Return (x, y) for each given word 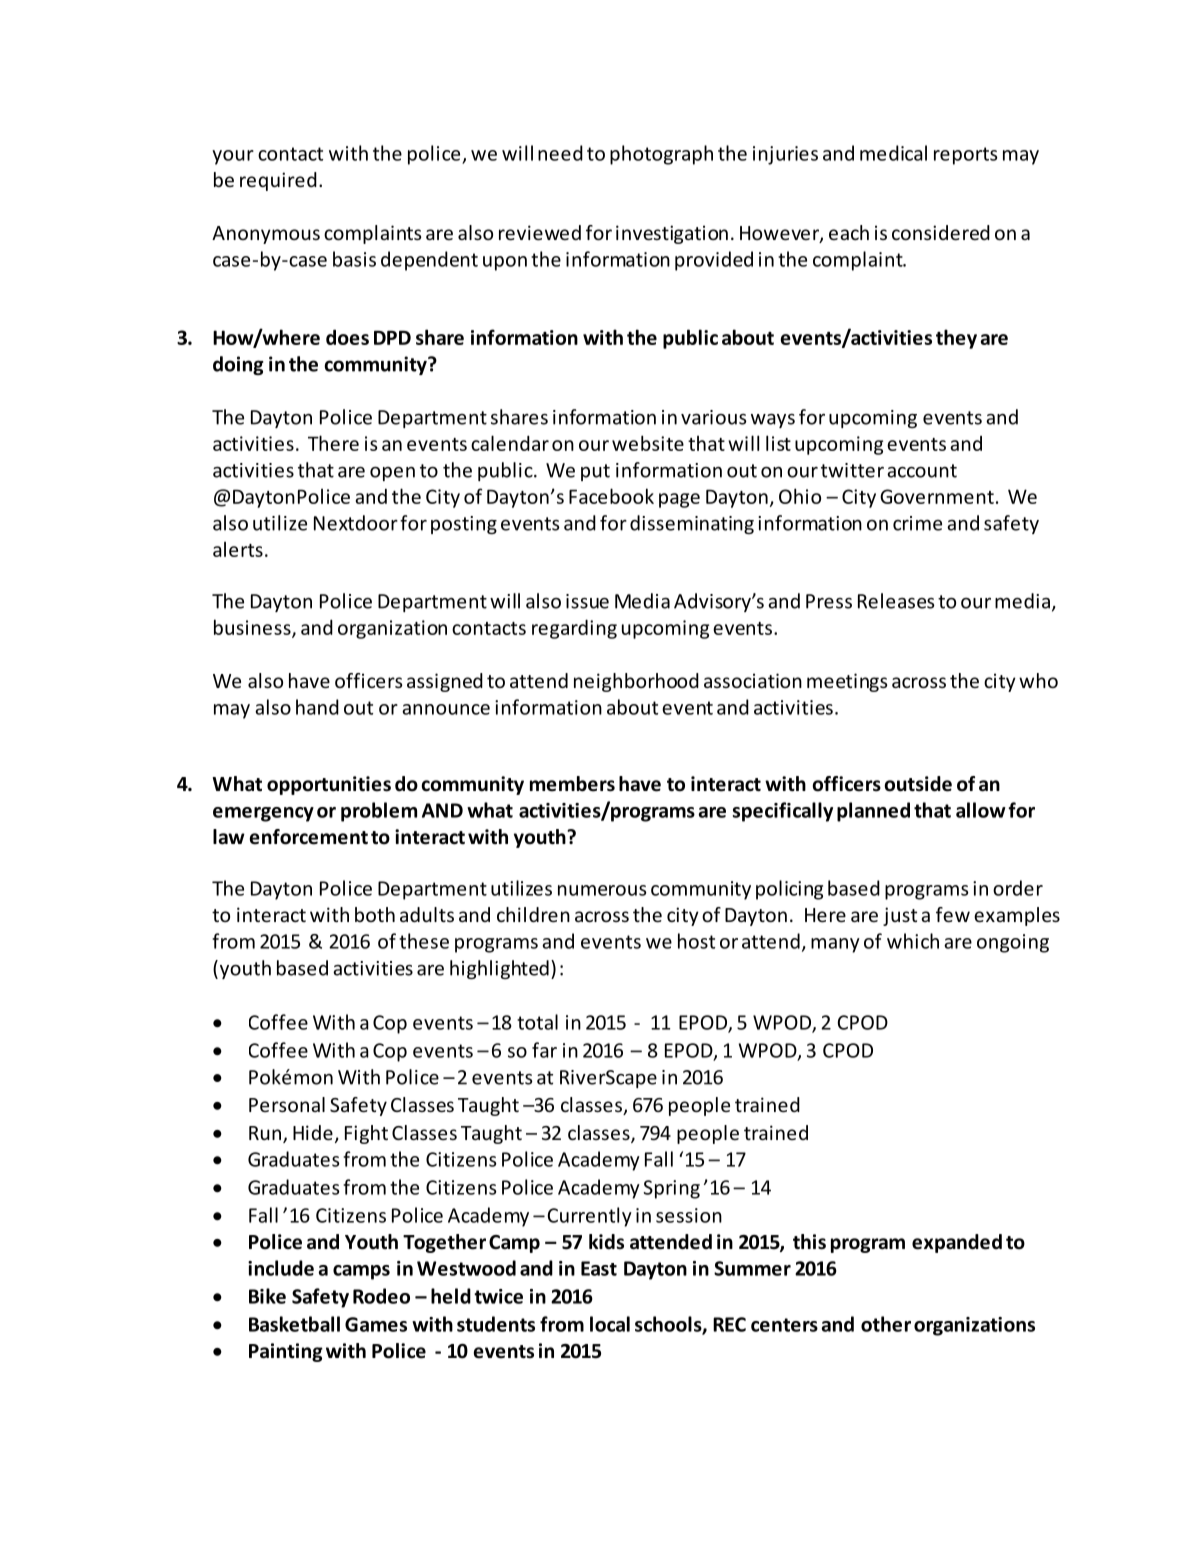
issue (587, 601)
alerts (238, 549)
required (278, 181)
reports (965, 156)
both (375, 914)
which (913, 941)
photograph (661, 155)
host (696, 941)
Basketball (294, 1324)
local (610, 1324)
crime (917, 523)
